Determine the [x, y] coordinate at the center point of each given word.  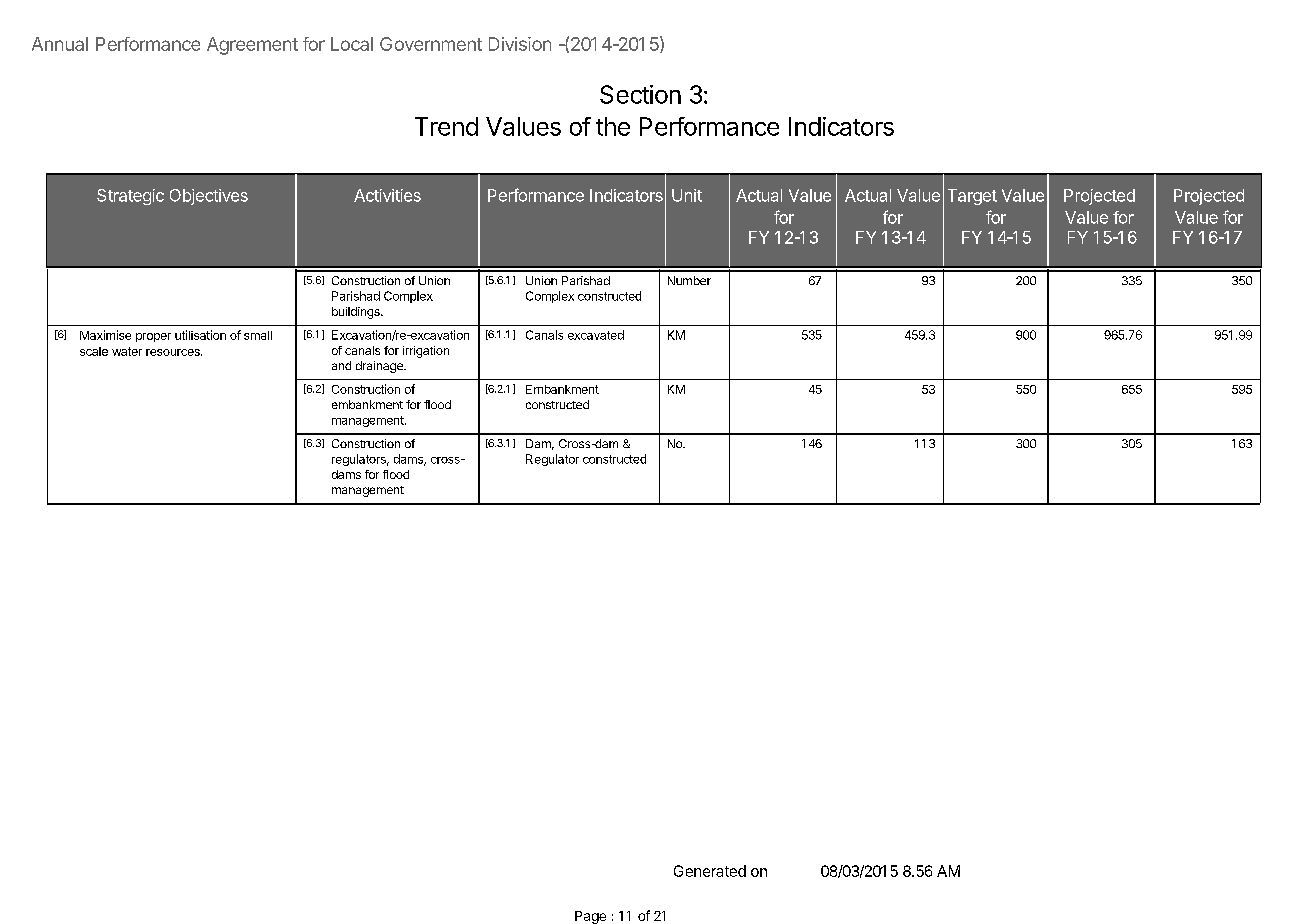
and [341, 365]
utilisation [200, 335]
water [127, 351]
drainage [380, 367]
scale [94, 351]
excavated [596, 335]
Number [689, 280]
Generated [710, 871]
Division [520, 44]
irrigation [426, 352]
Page [590, 917]
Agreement [252, 46]
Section [640, 94]
